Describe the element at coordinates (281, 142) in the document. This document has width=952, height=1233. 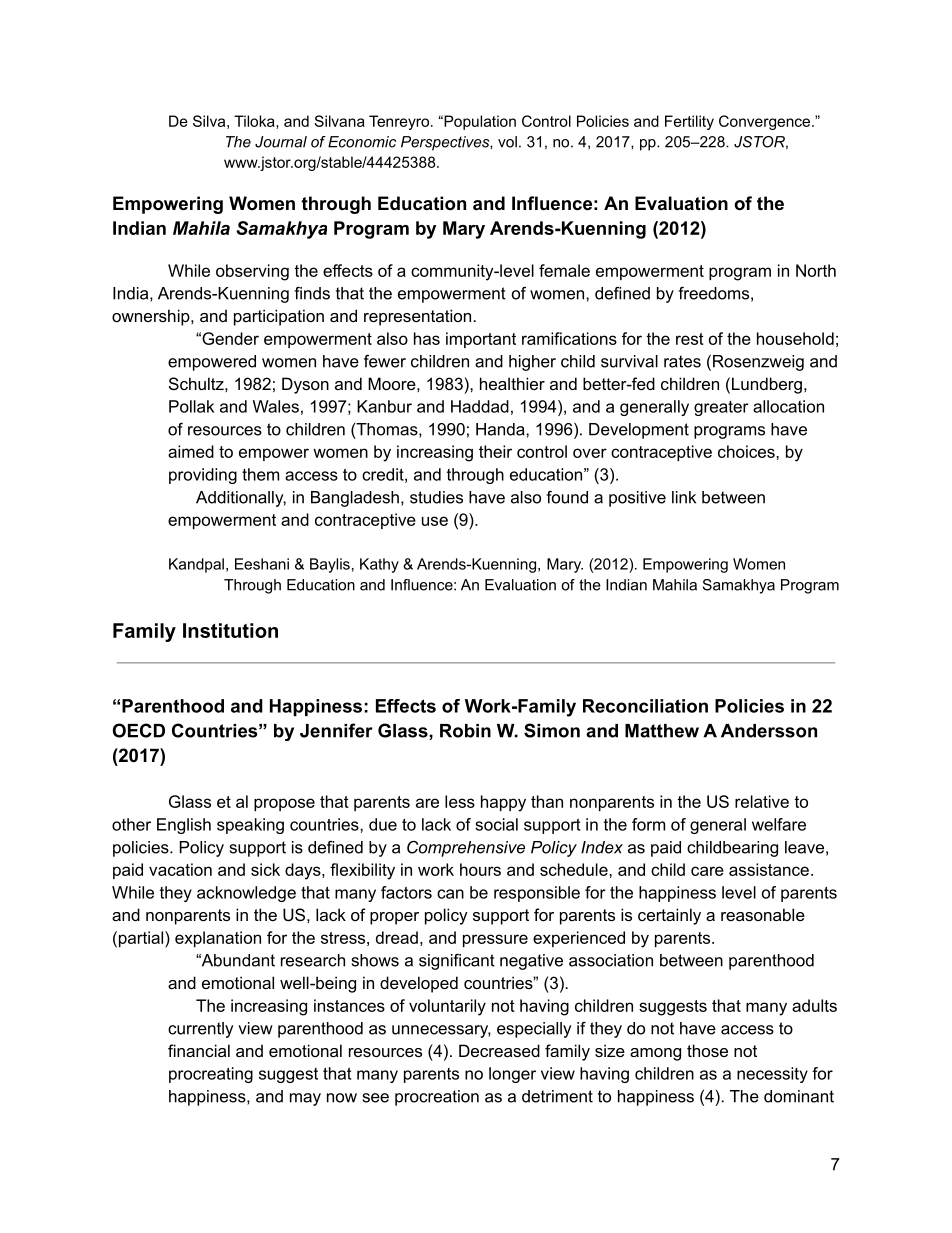
I see `Journal` at that location.
